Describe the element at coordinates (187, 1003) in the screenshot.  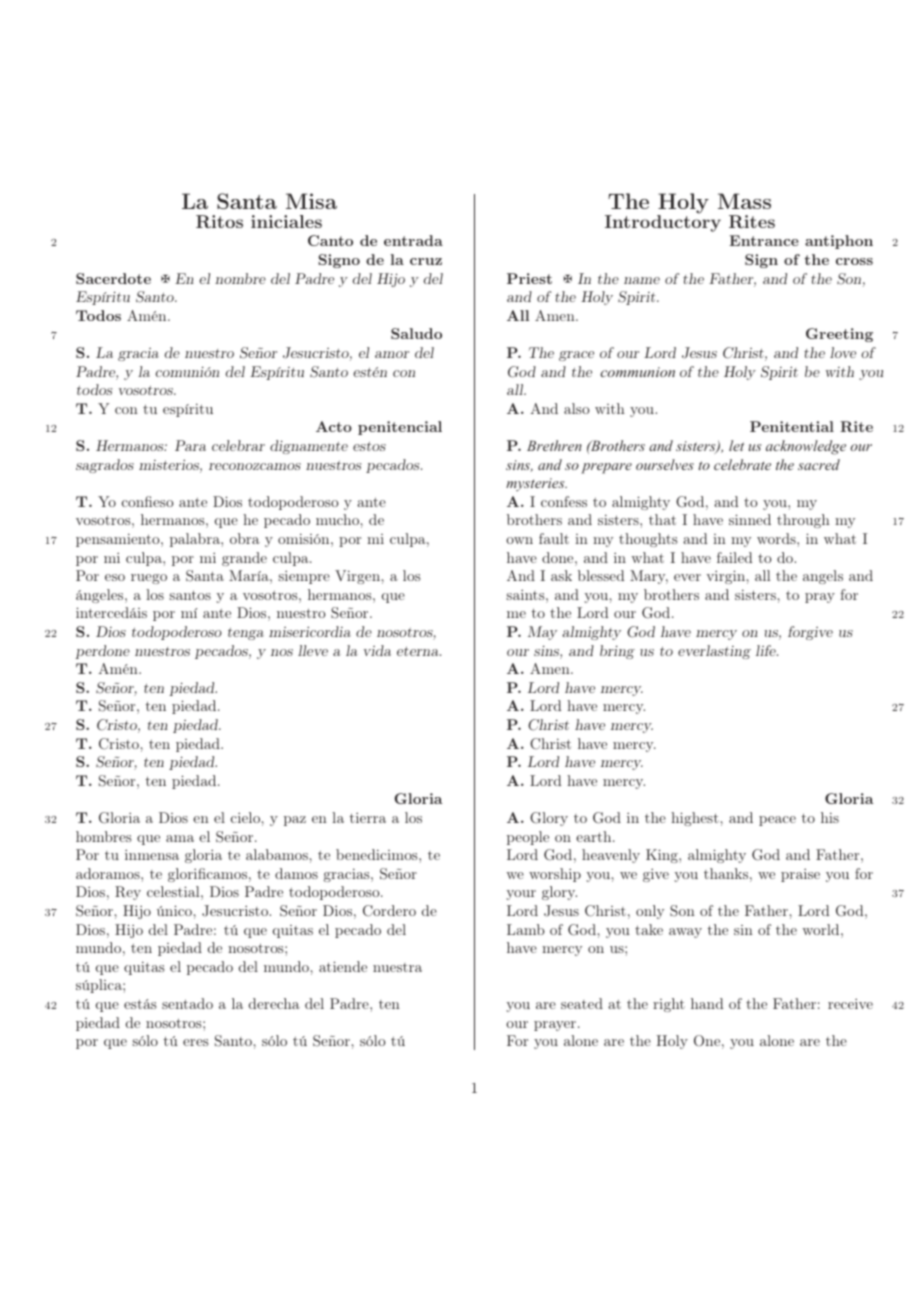
I see `sentado` at that location.
